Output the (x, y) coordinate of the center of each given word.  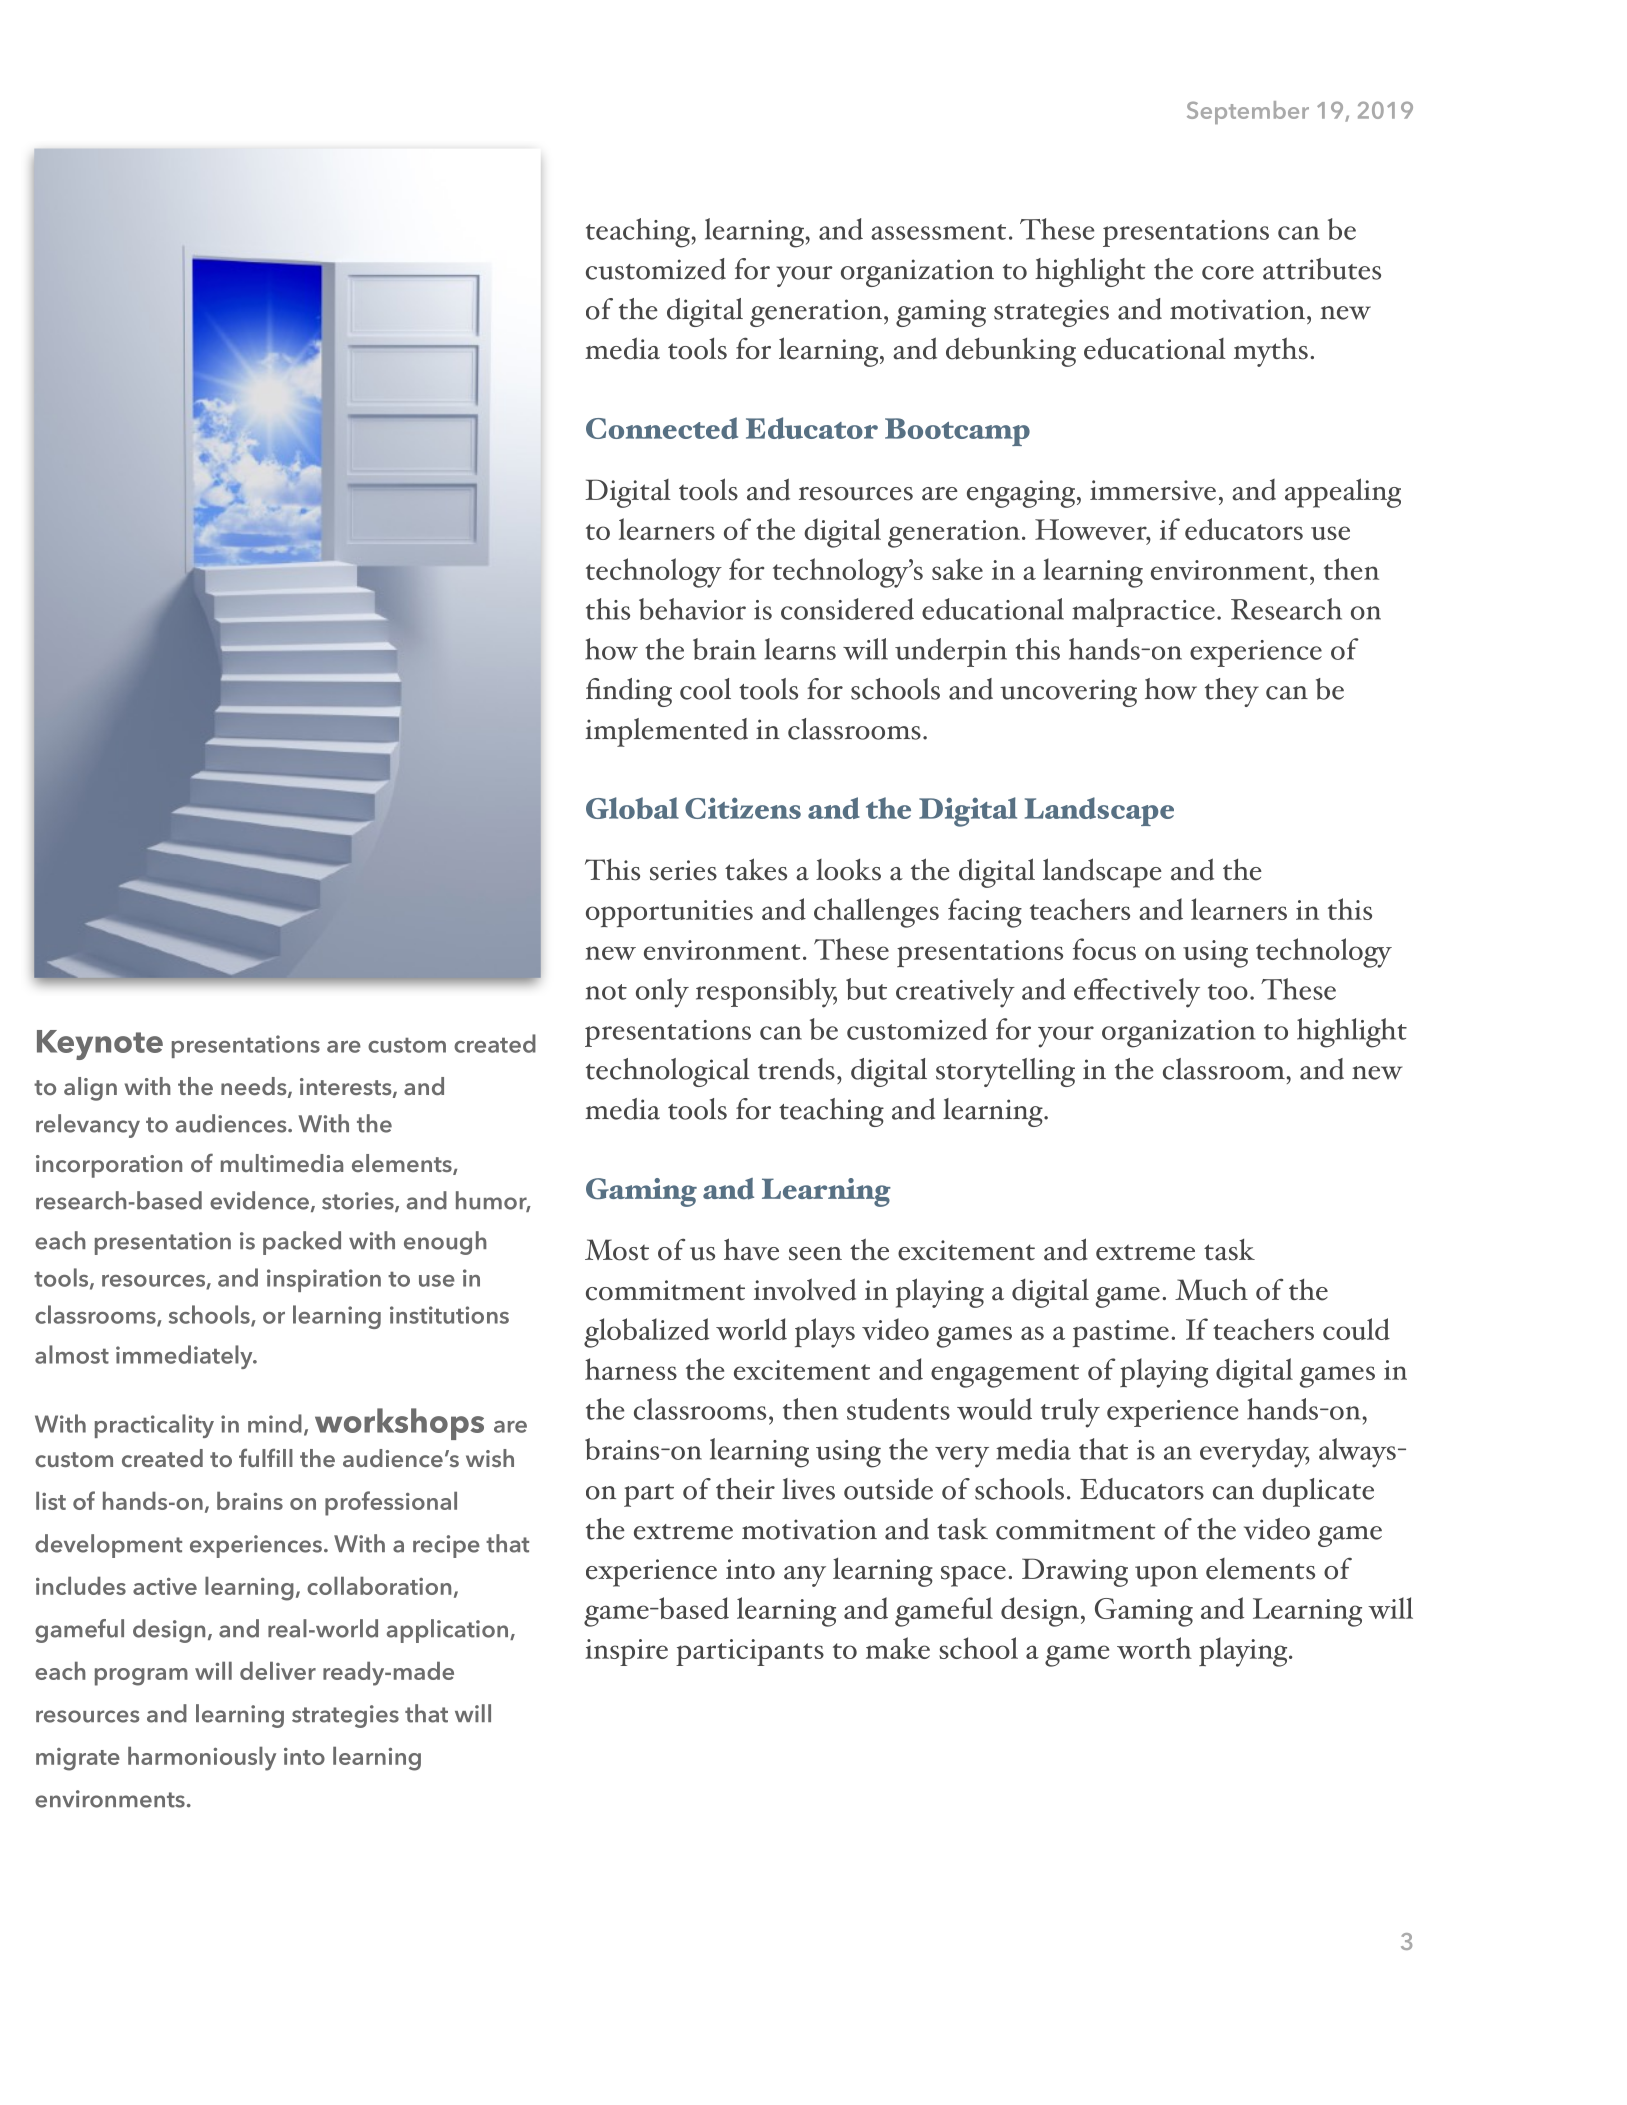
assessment (938, 232)
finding (629, 692)
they (1232, 692)
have (751, 1249)
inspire (626, 1652)
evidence (259, 1200)
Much (1211, 1289)
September (1248, 112)
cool (705, 689)
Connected (662, 428)
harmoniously (202, 1759)
